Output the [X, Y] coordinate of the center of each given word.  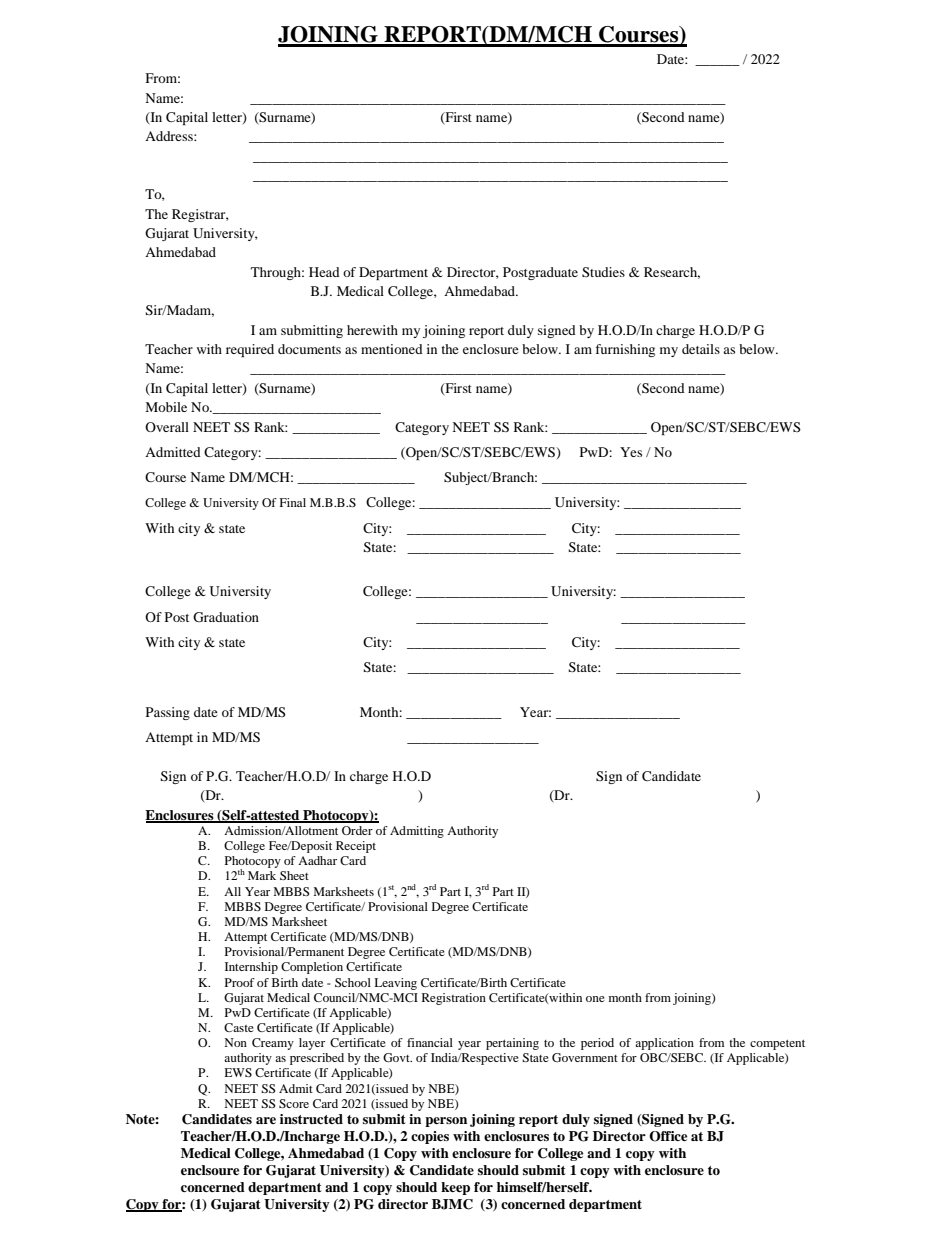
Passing [168, 713]
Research [672, 273]
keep [455, 1188]
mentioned [392, 349]
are [266, 1120]
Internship [251, 968]
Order [357, 830]
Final [292, 502]
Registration [454, 999]
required [250, 350]
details [701, 349]
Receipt [356, 847]
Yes [631, 452]
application [664, 1044]
